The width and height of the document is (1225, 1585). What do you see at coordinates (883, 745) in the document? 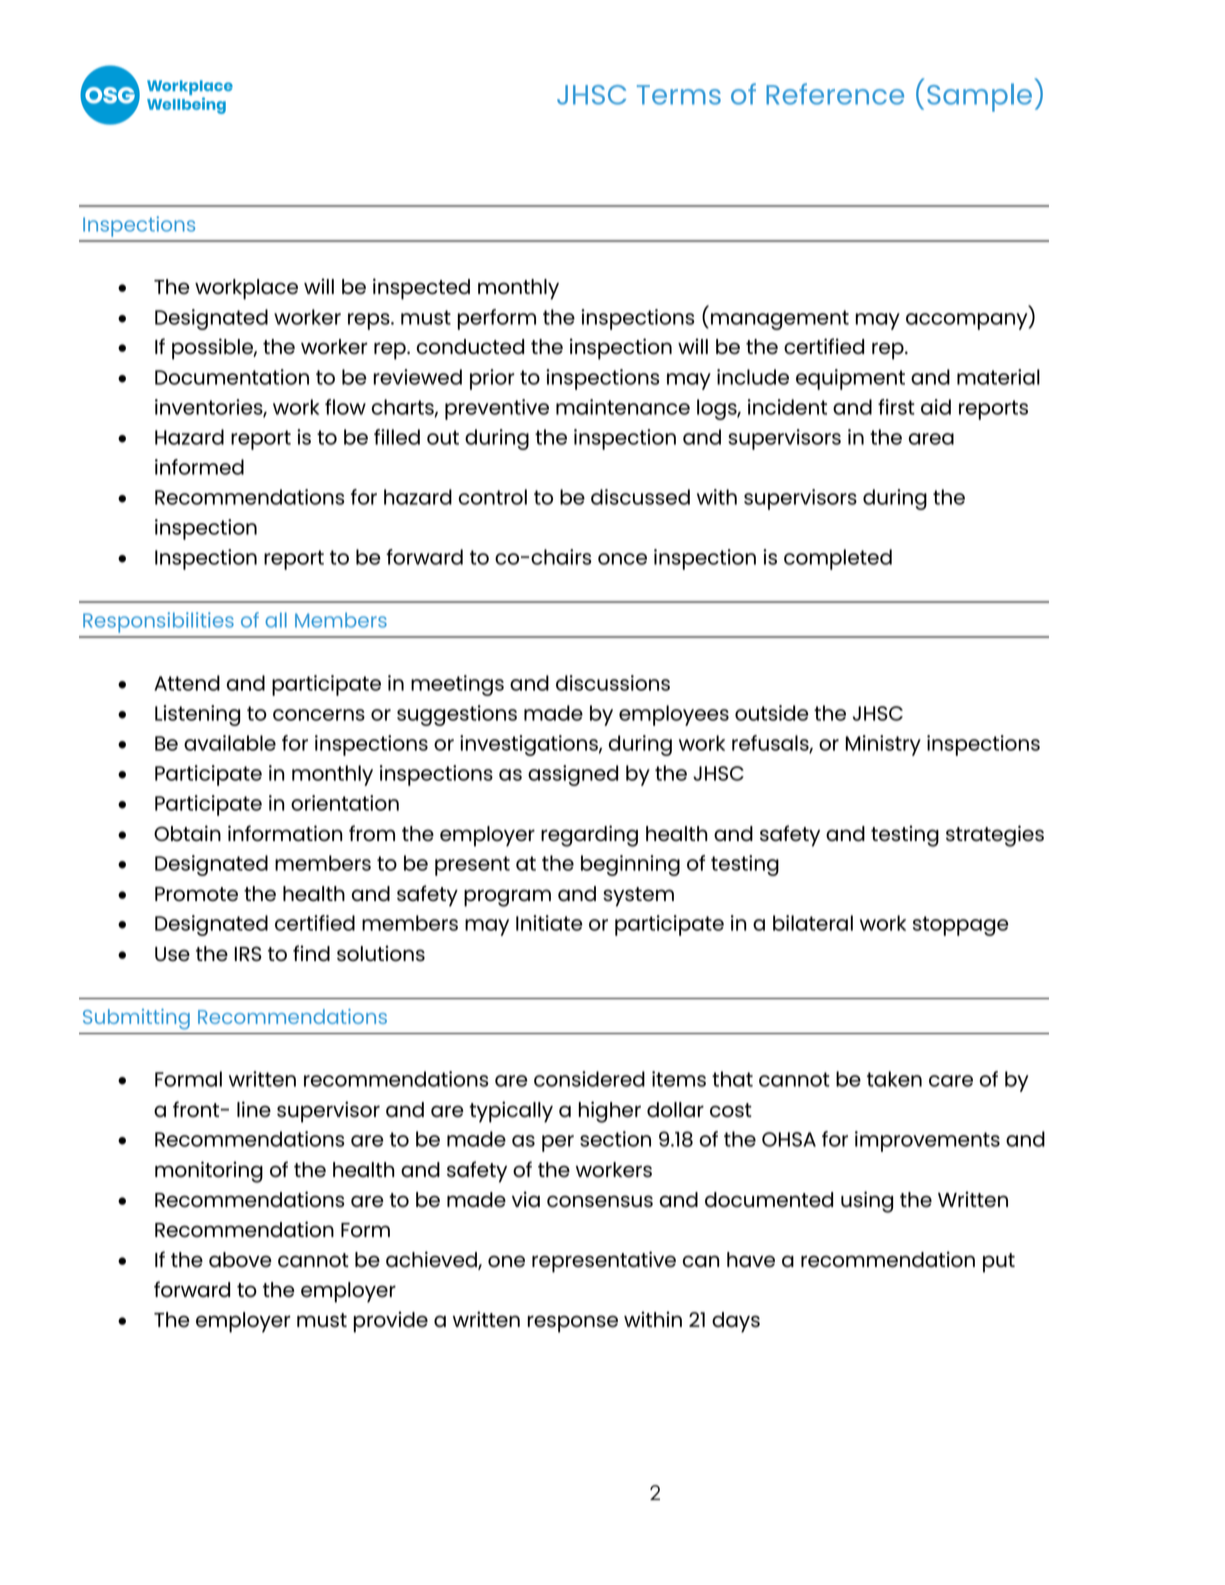
I see `Ministry` at bounding box center [883, 745].
